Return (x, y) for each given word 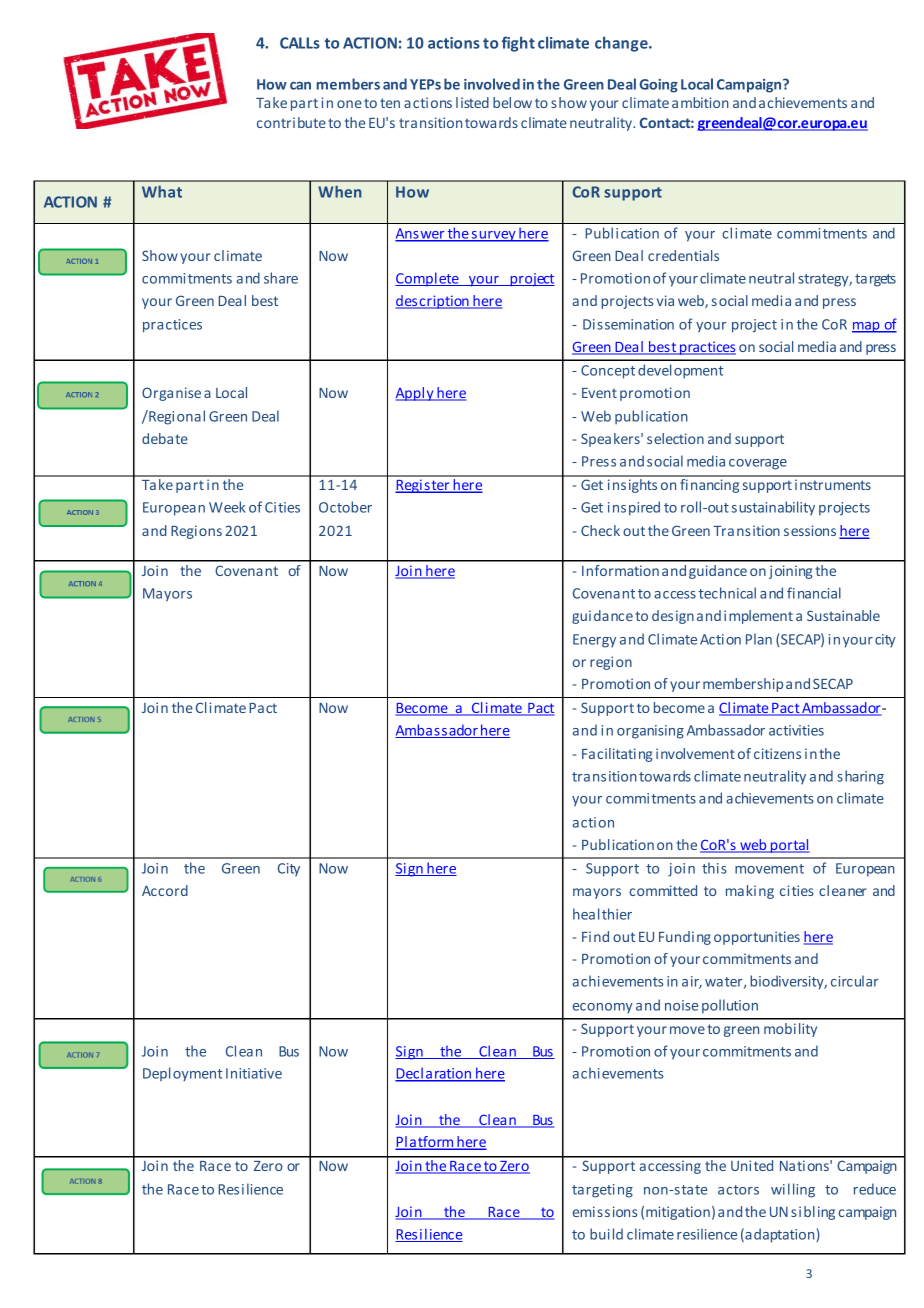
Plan (759, 639)
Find (595, 936)
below (512, 102)
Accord (165, 890)
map (867, 327)
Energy (594, 641)
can (300, 86)
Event (599, 393)
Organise (171, 394)
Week (227, 507)
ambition (700, 102)
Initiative (254, 1073)
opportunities (757, 938)
